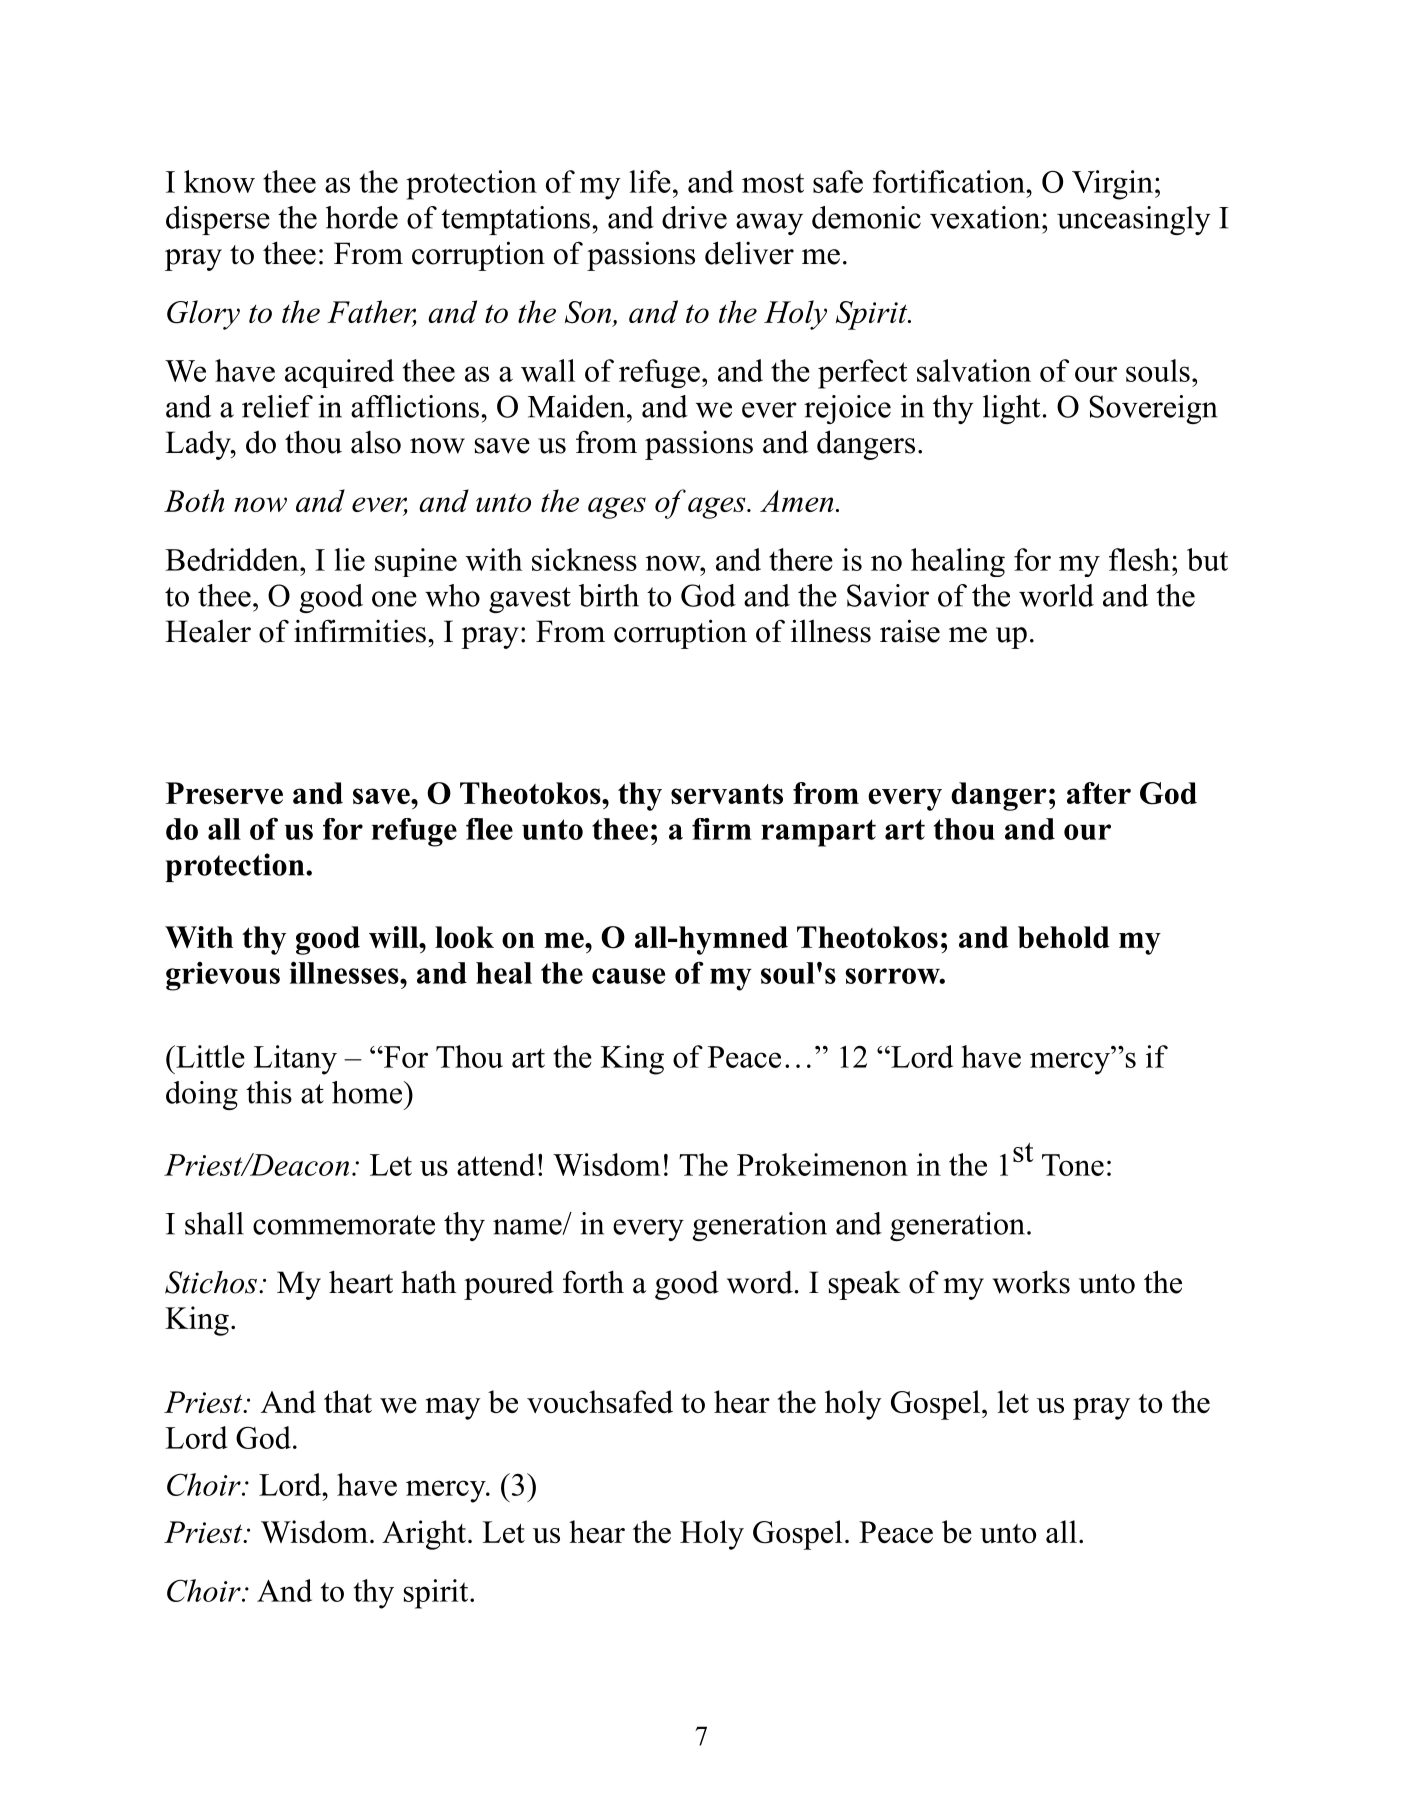 The image size is (1403, 1816). I want to click on behold, so click(1064, 937).
